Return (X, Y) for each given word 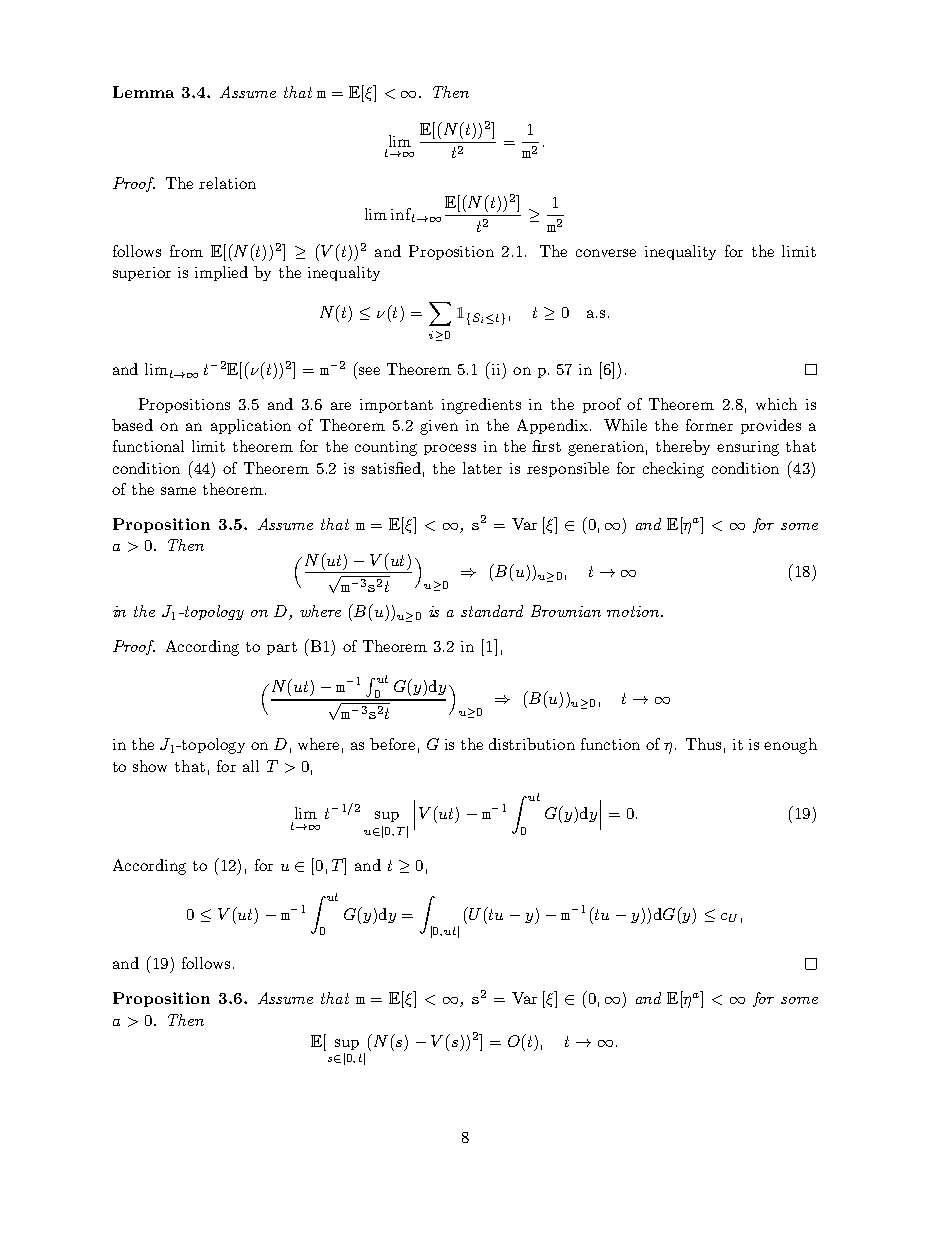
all (251, 766)
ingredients (481, 406)
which (776, 404)
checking (673, 470)
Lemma (143, 92)
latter (482, 468)
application (251, 426)
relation (227, 183)
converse (606, 253)
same (178, 491)
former (709, 425)
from (186, 251)
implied (221, 273)
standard (492, 611)
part (282, 648)
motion (634, 611)
